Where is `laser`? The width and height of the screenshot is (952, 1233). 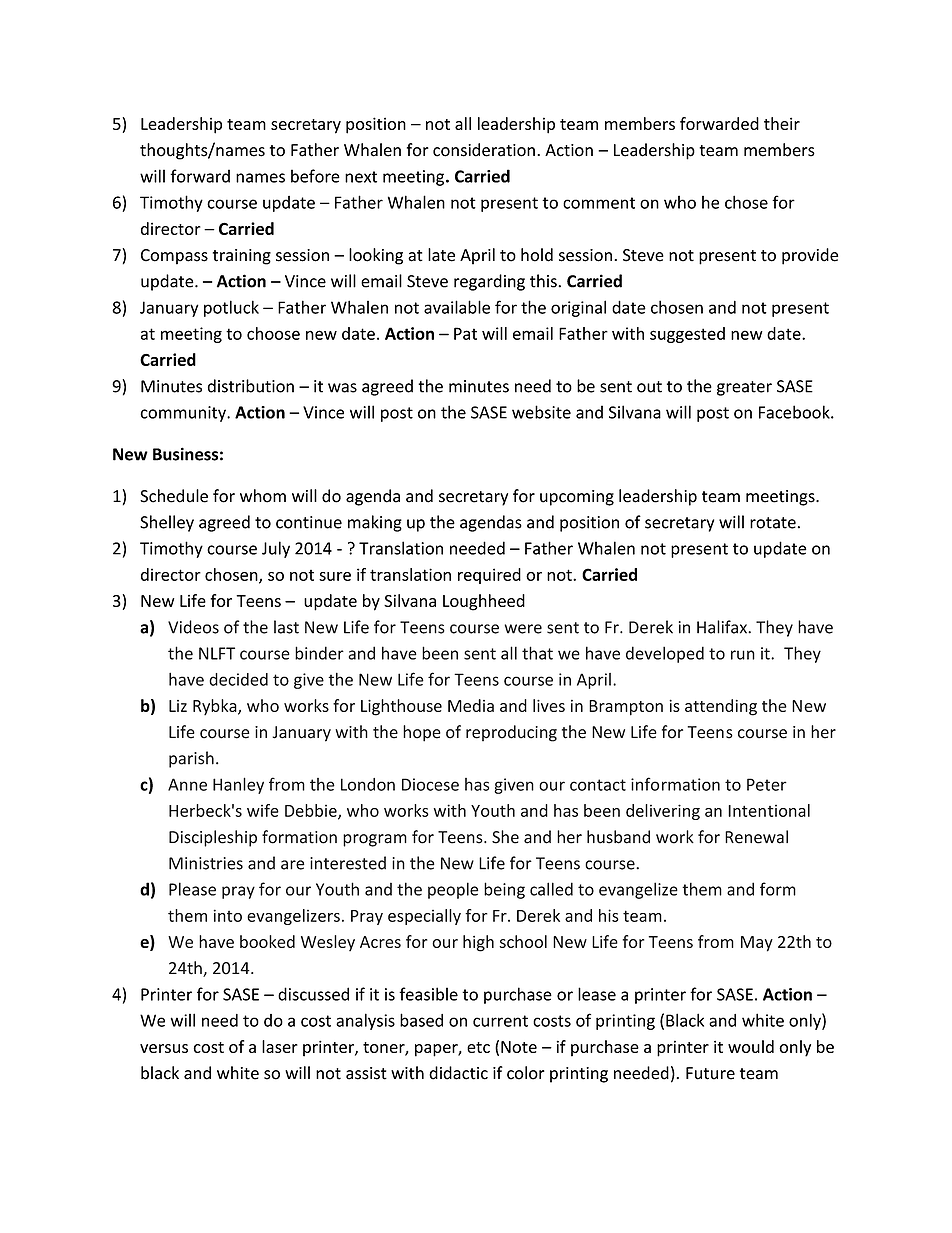 laser is located at coordinates (280, 1046).
